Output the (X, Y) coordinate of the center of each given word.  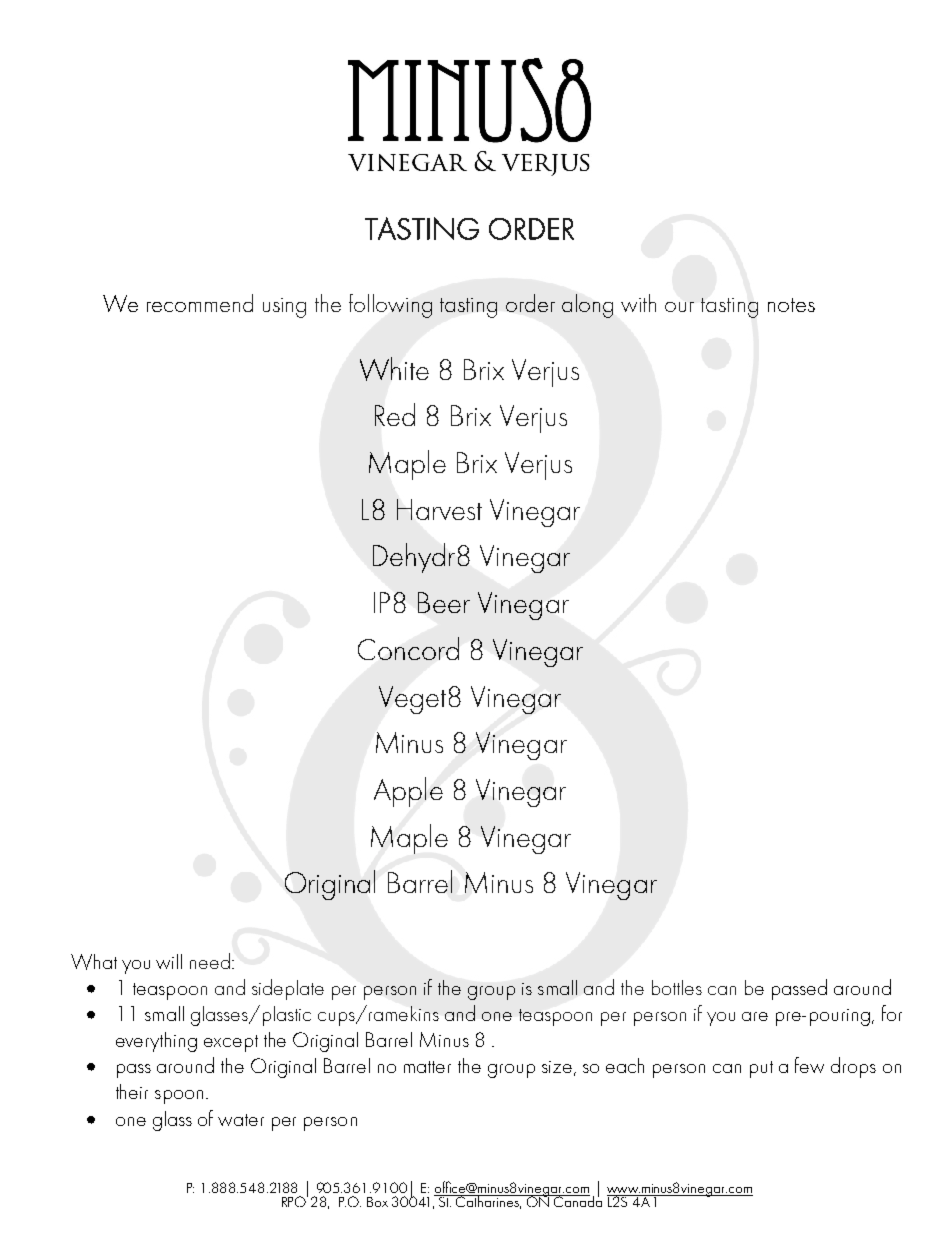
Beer (444, 602)
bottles (677, 987)
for (892, 1013)
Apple (408, 792)
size (557, 1067)
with (638, 303)
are (755, 1016)
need (210, 961)
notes (791, 305)
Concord (408, 648)
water (241, 1120)
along (587, 306)
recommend (200, 303)
